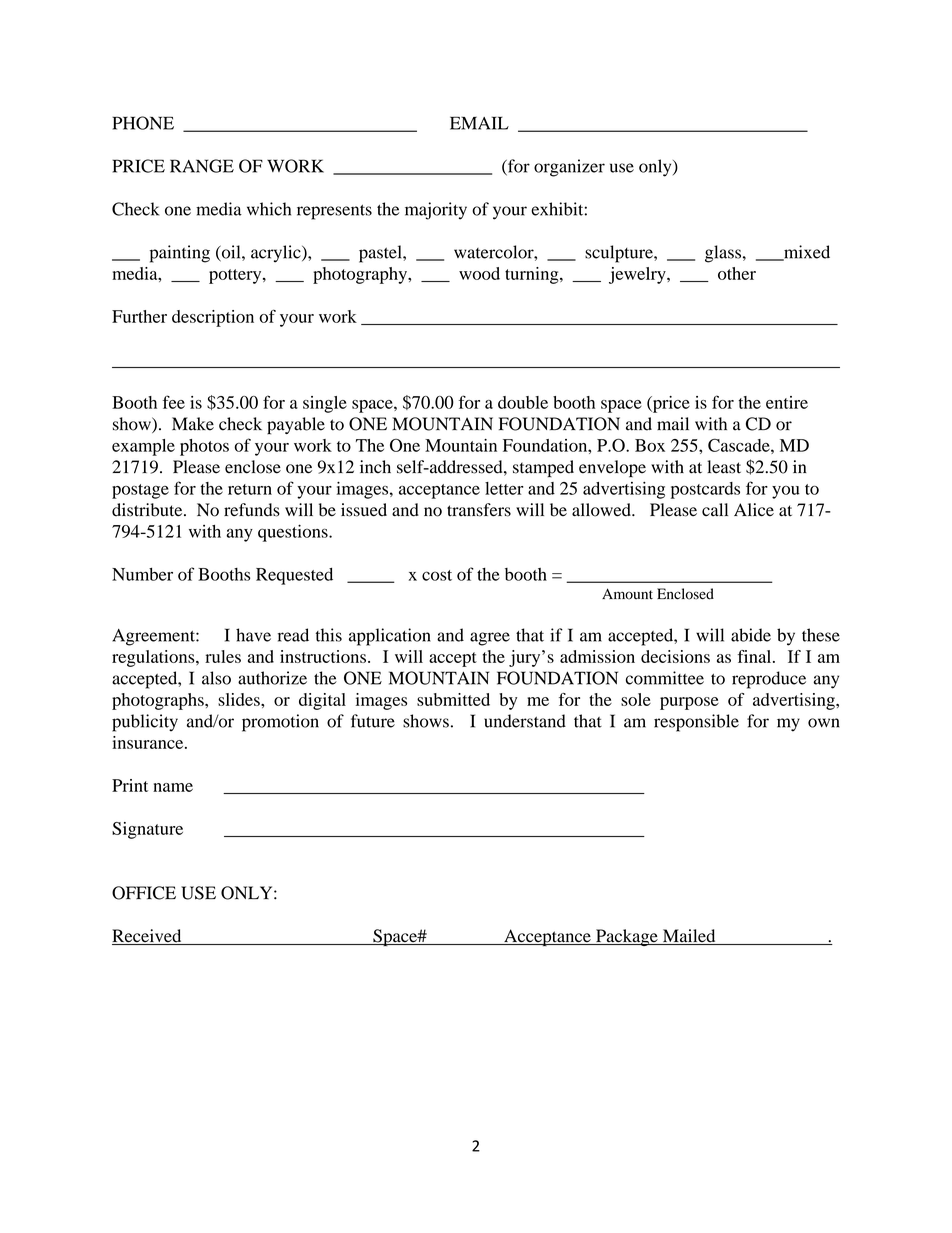 This document has height=1233, width=952. I want to click on submitted, so click(453, 699).
